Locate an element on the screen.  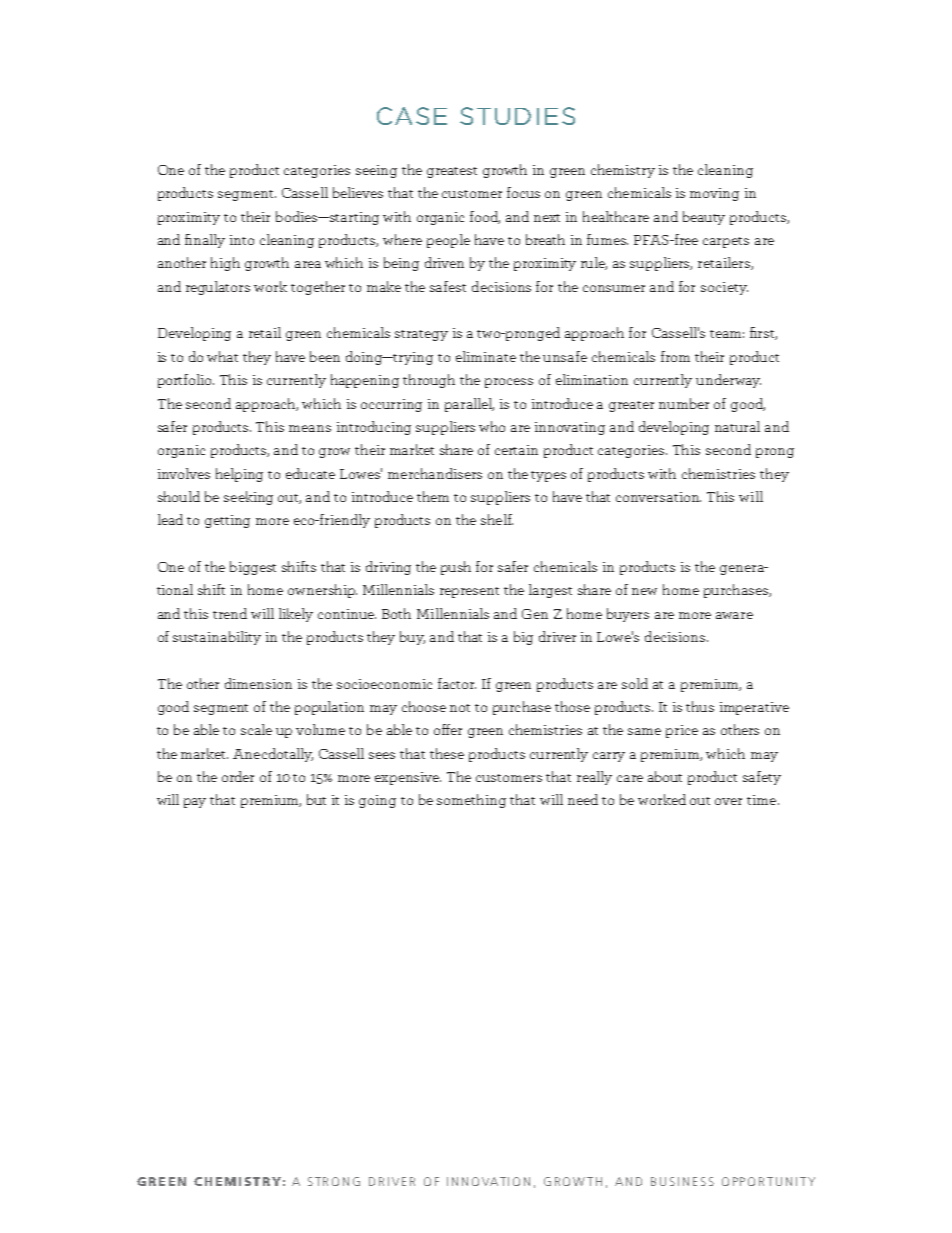
order is located at coordinates (238, 776).
